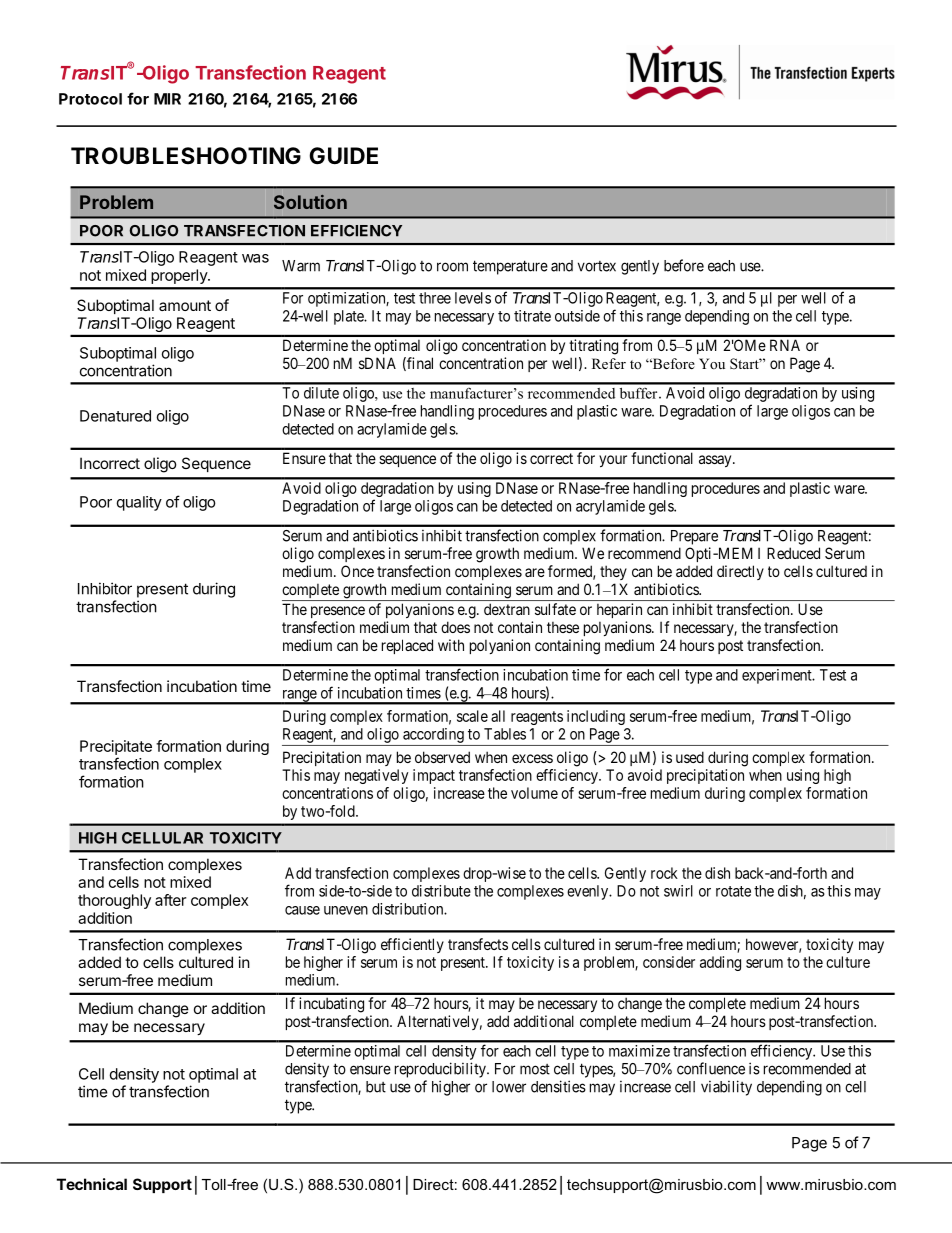  What do you see at coordinates (690, 757) in the image?
I see `used` at bounding box center [690, 757].
